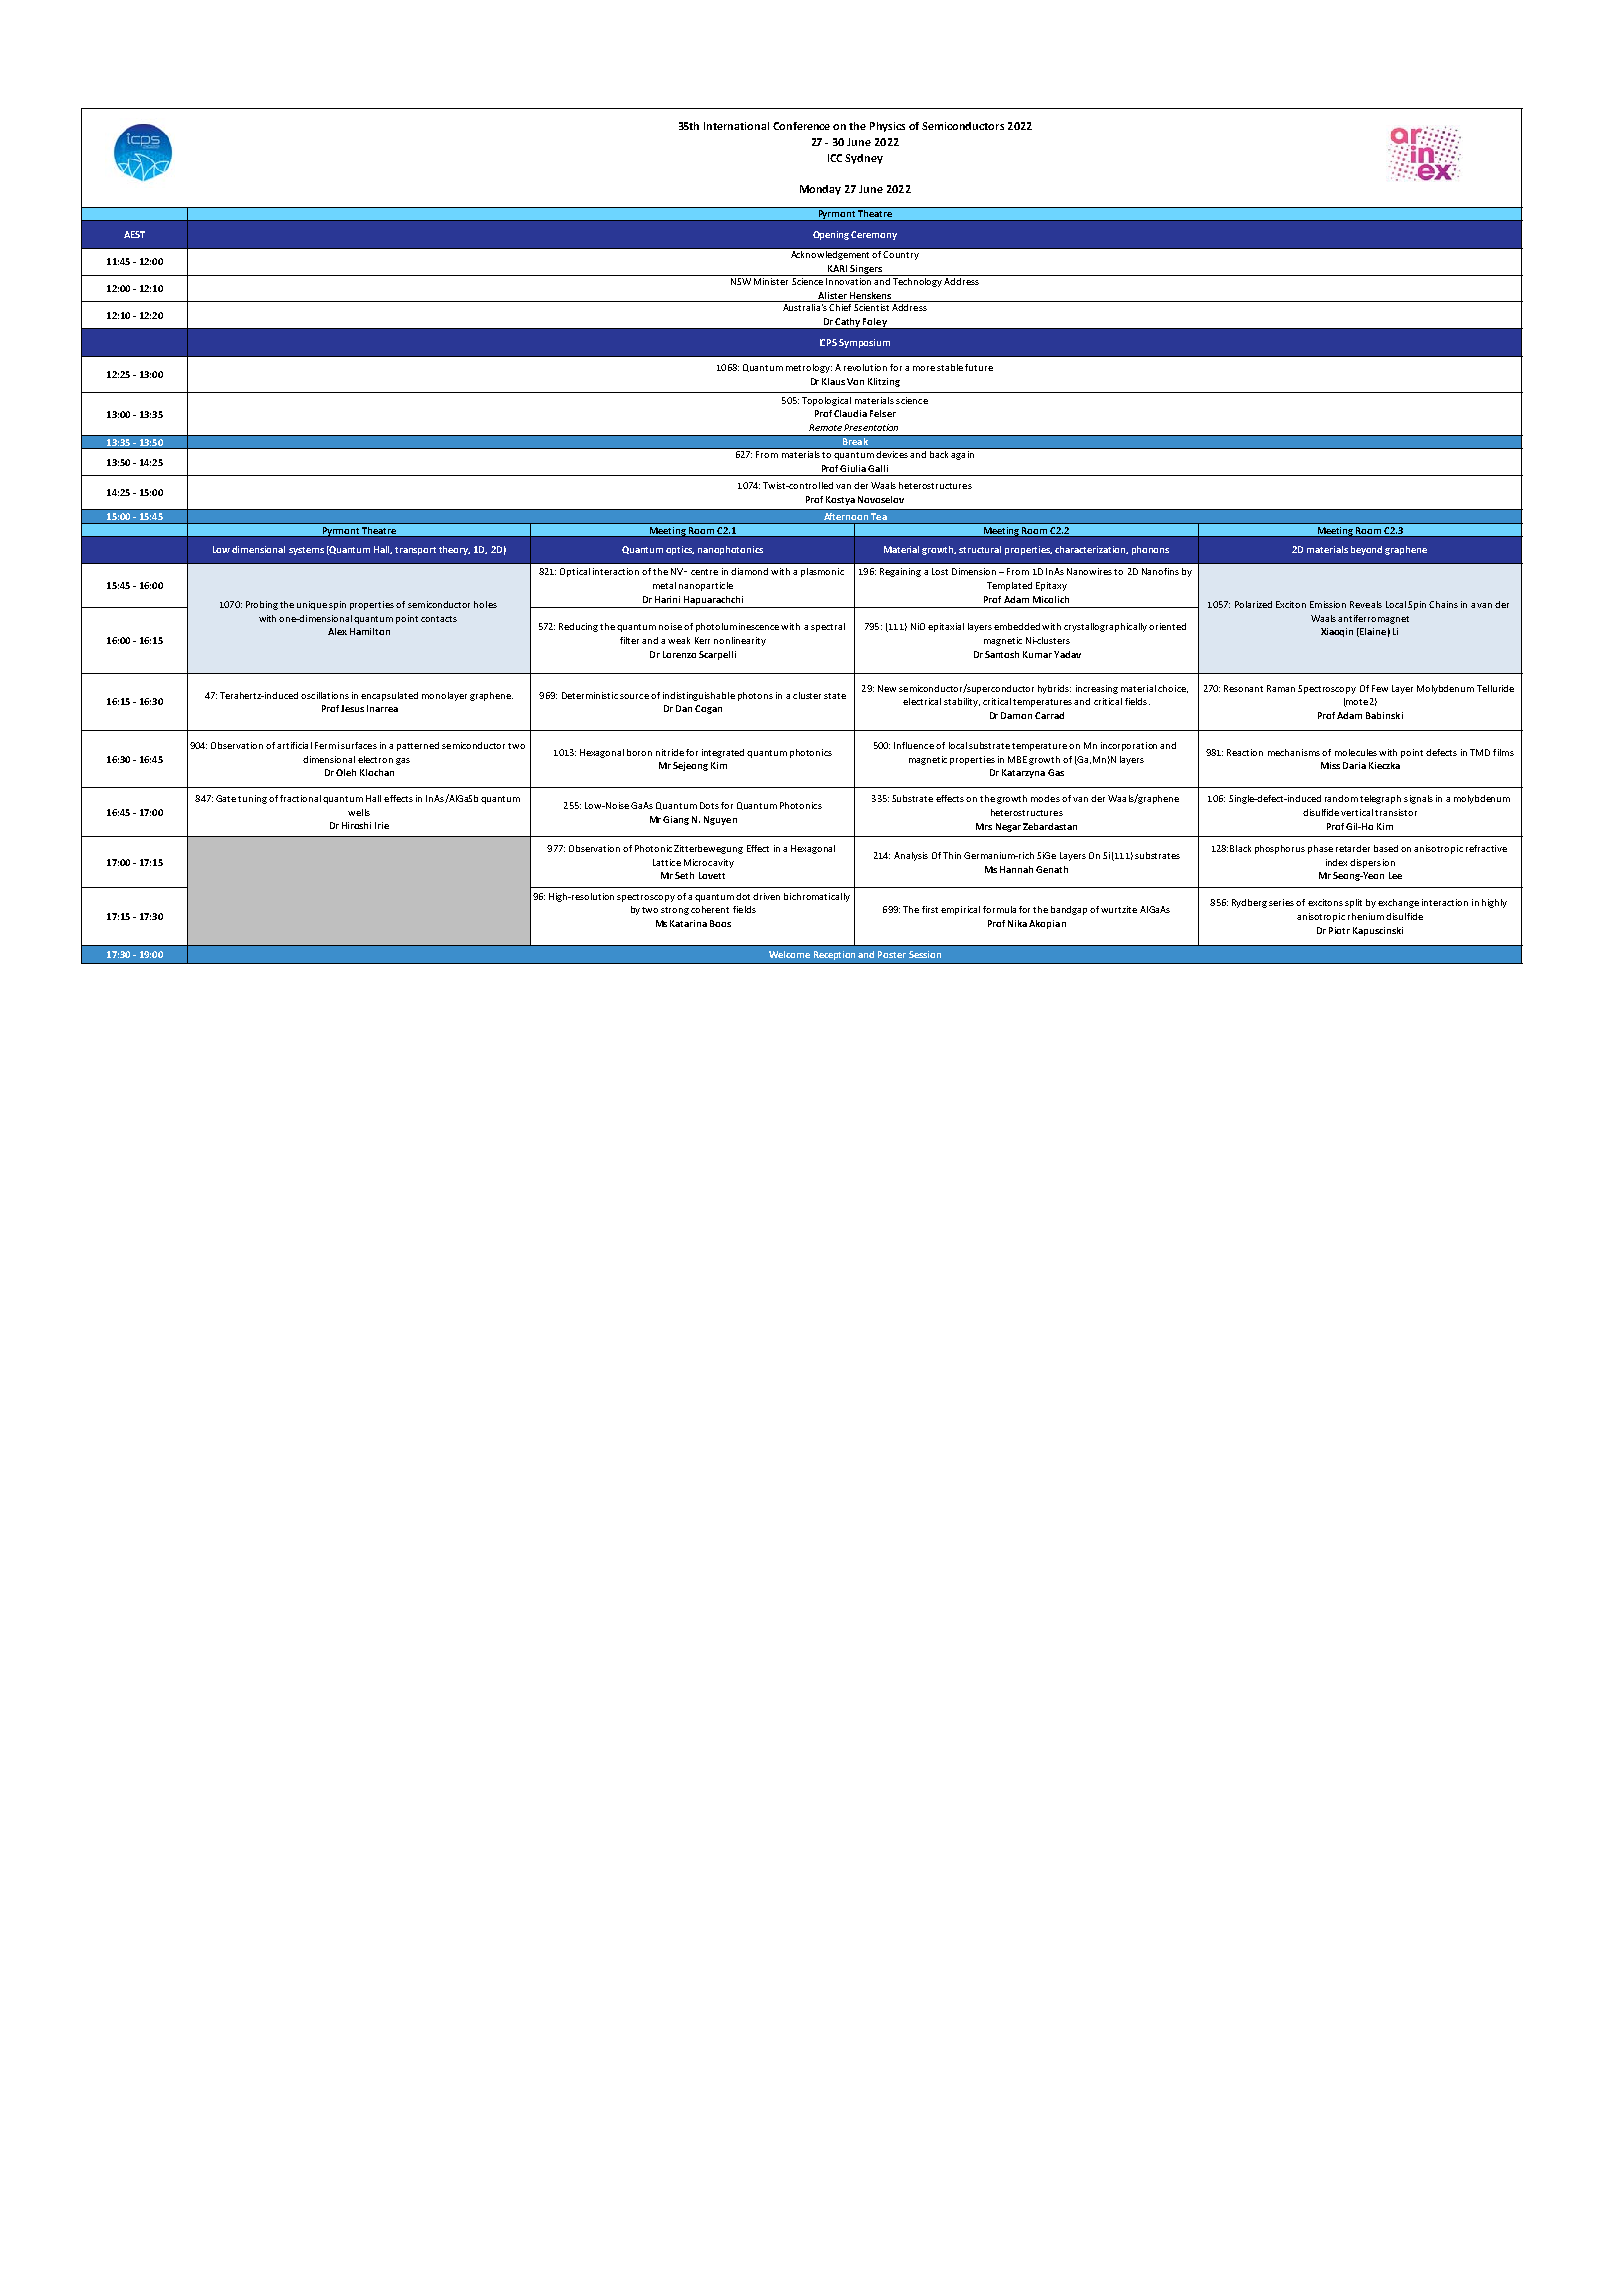 This screenshot has width=1610, height=2278. I want to click on ICC, so click(835, 158).
